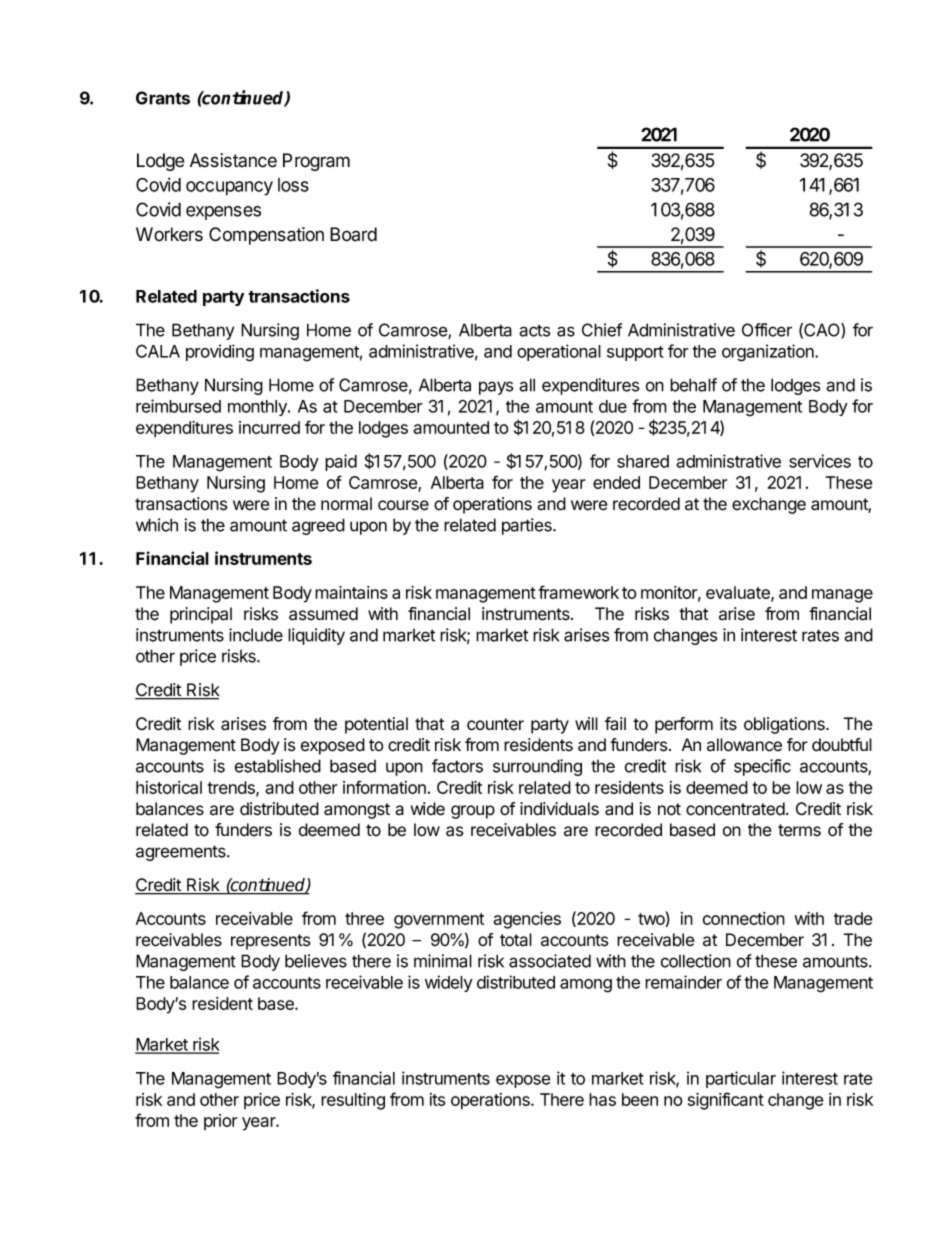 The image size is (952, 1233). Describe the element at coordinates (527, 920) in the image. I see `agencies` at that location.
